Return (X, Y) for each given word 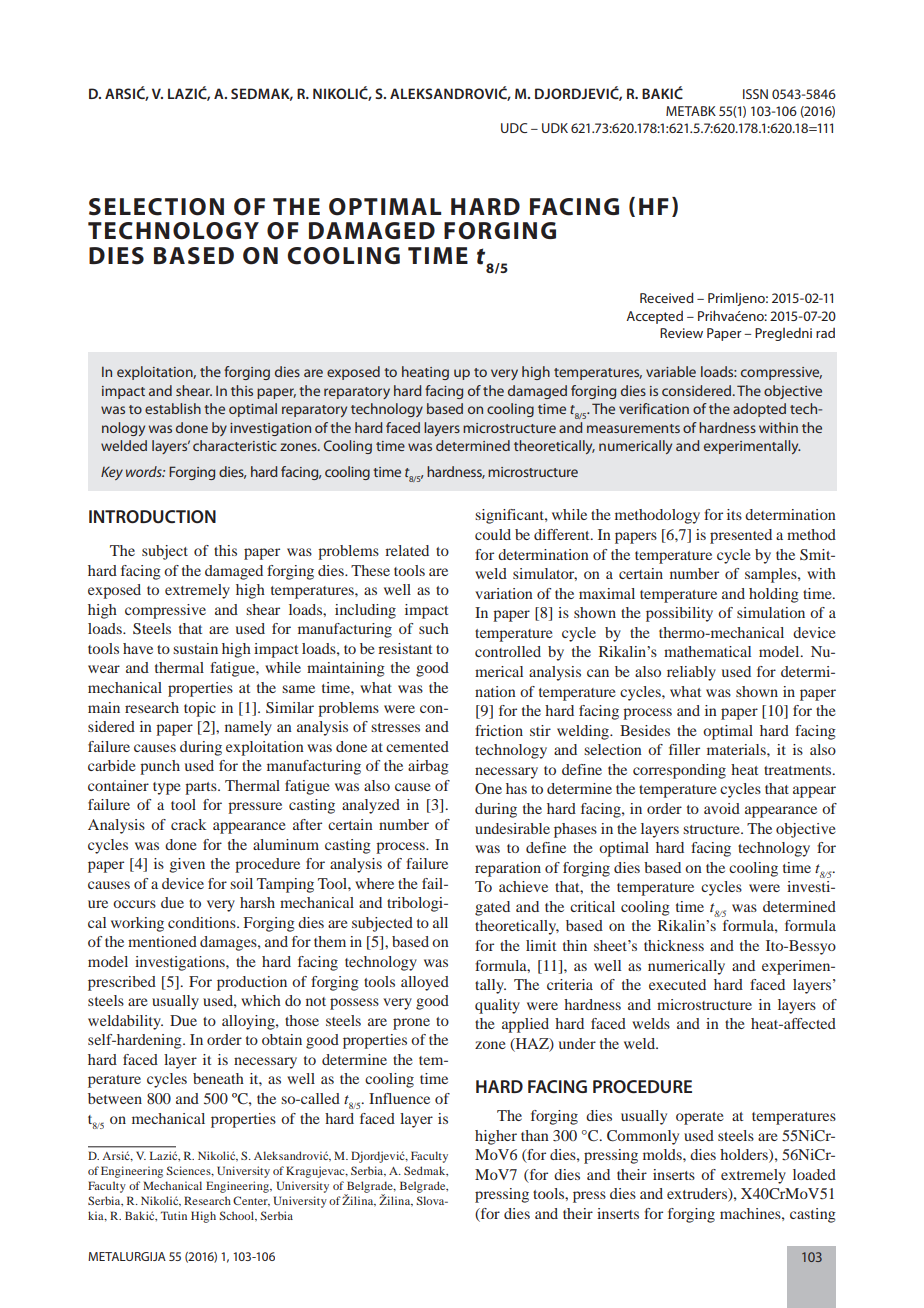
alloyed (425, 983)
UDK (555, 128)
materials (737, 749)
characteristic (235, 445)
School (237, 1216)
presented (741, 536)
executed (677, 984)
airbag (428, 767)
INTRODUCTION (152, 516)
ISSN (755, 94)
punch (160, 767)
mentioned (162, 941)
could (493, 534)
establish (173, 408)
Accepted (654, 317)
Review (681, 333)
